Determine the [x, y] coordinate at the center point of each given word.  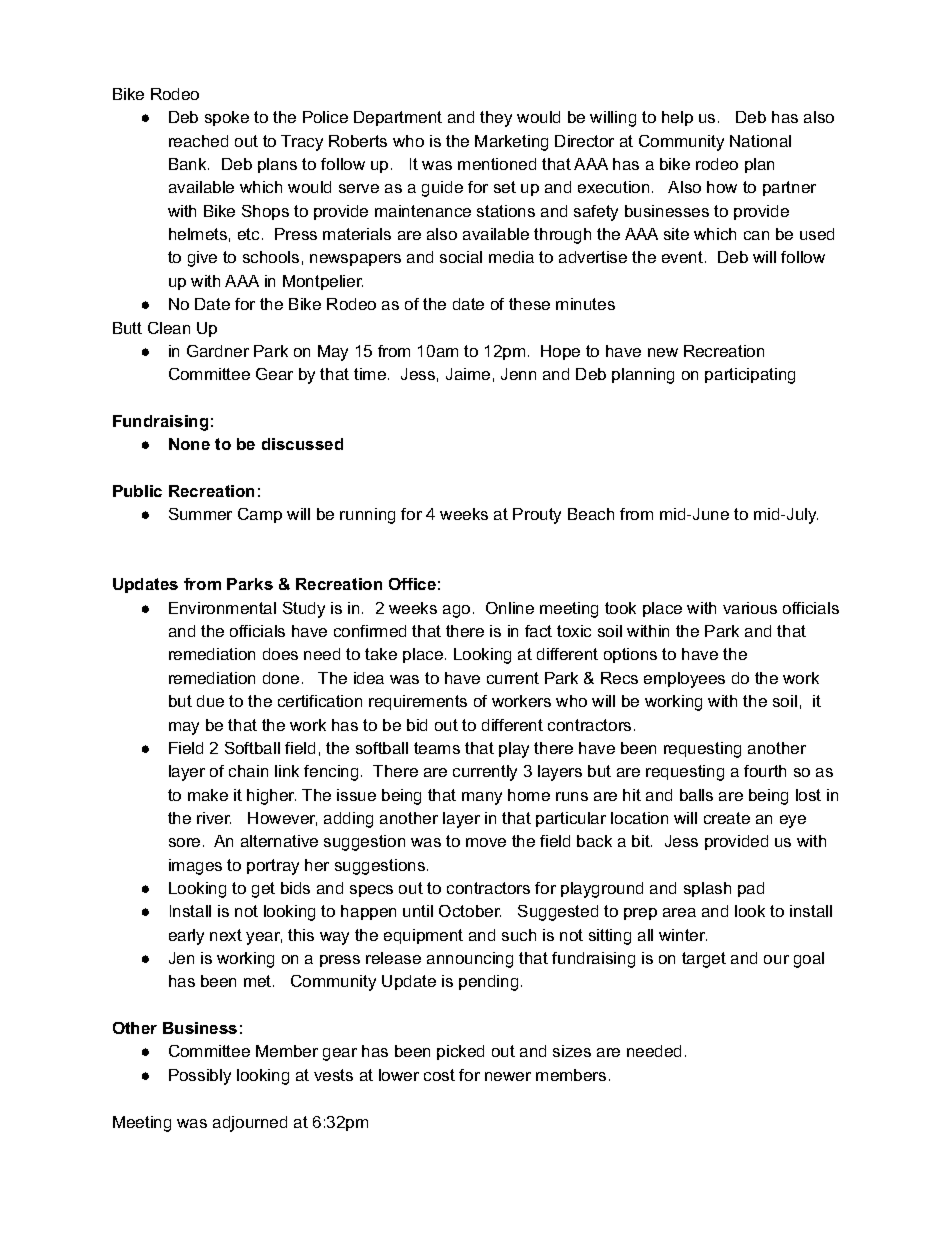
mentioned [497, 164]
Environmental [222, 608]
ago [456, 611]
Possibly [200, 1077]
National [760, 141]
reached [198, 141]
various [750, 608]
